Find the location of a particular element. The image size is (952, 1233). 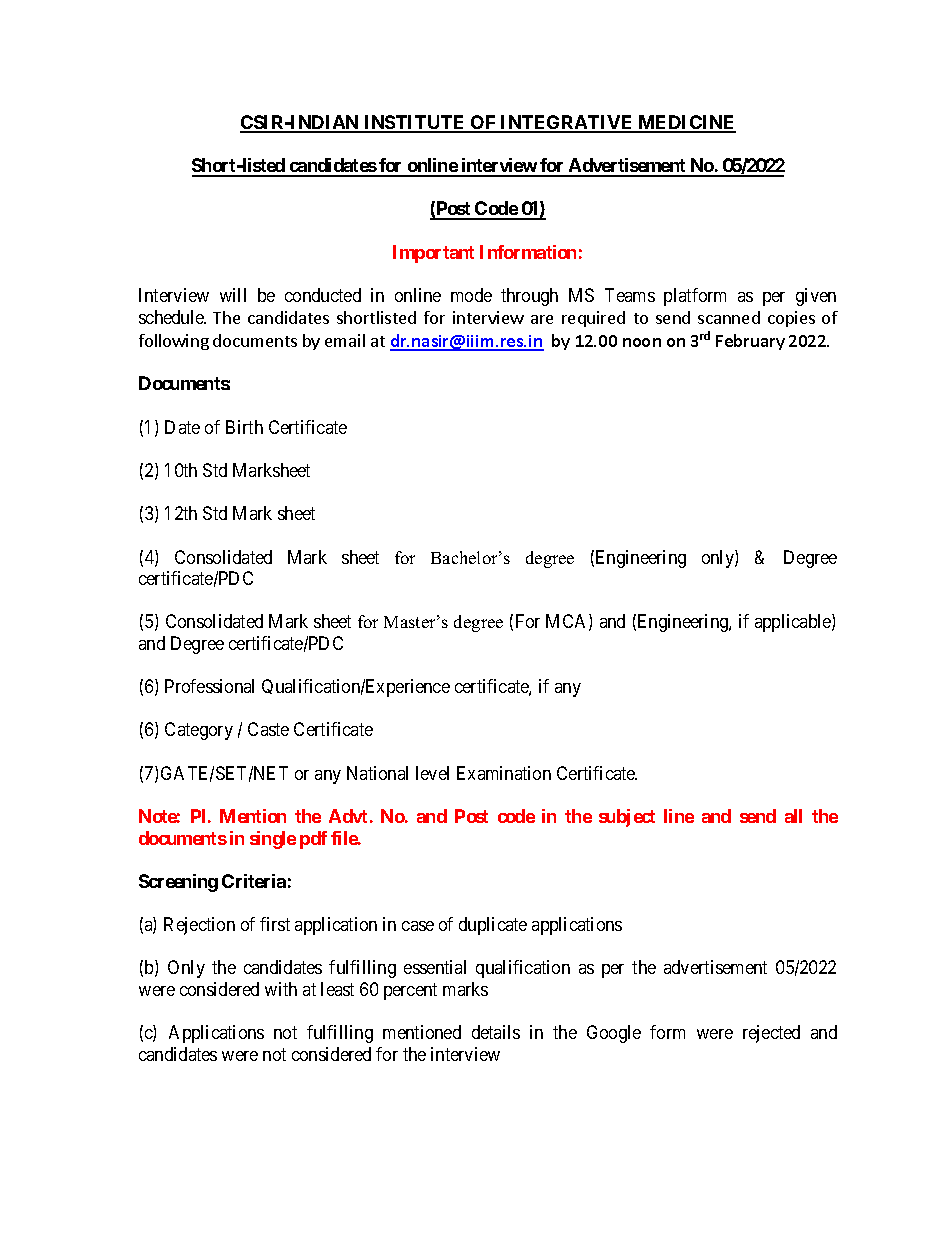

February is located at coordinates (750, 342).
